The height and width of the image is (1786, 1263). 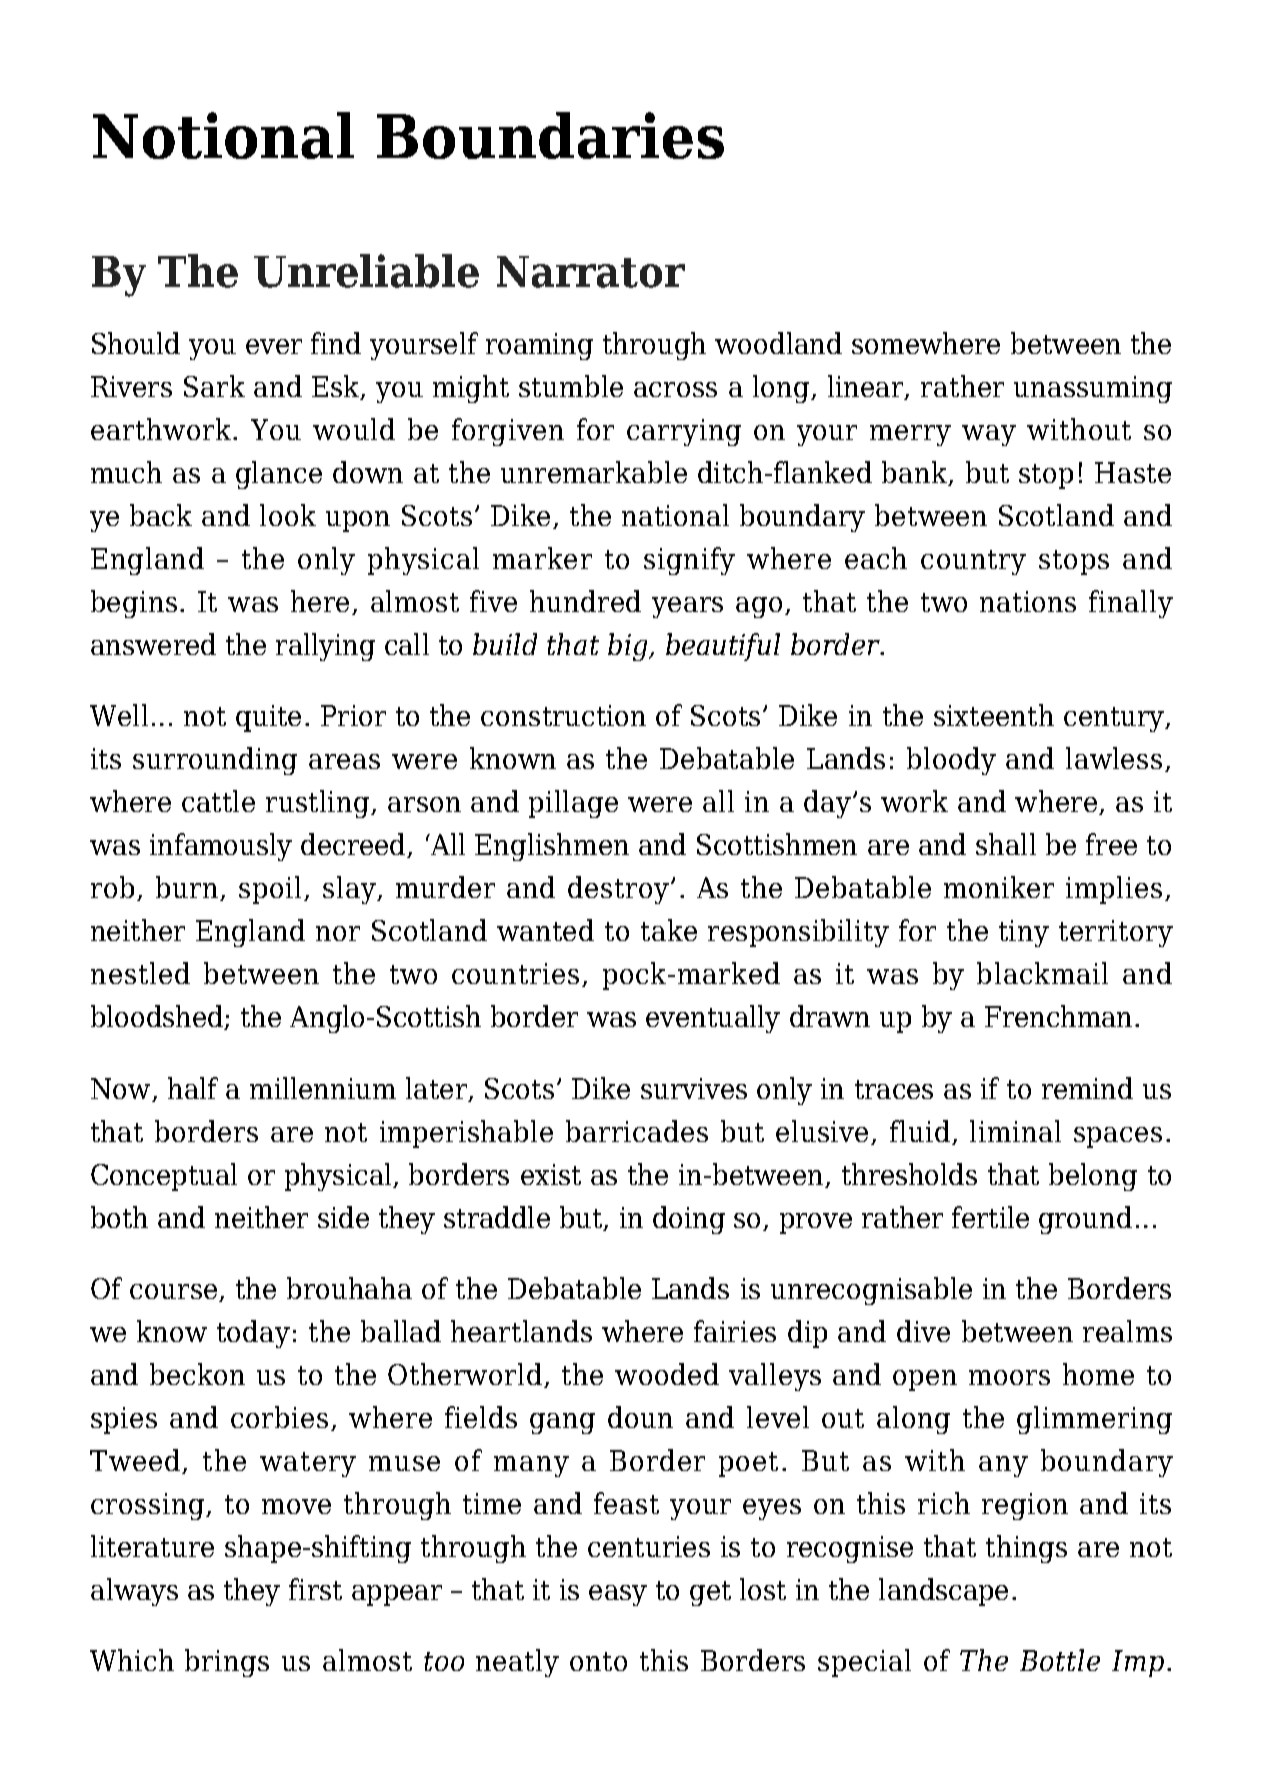 I want to click on unremarkable, so click(x=594, y=472).
